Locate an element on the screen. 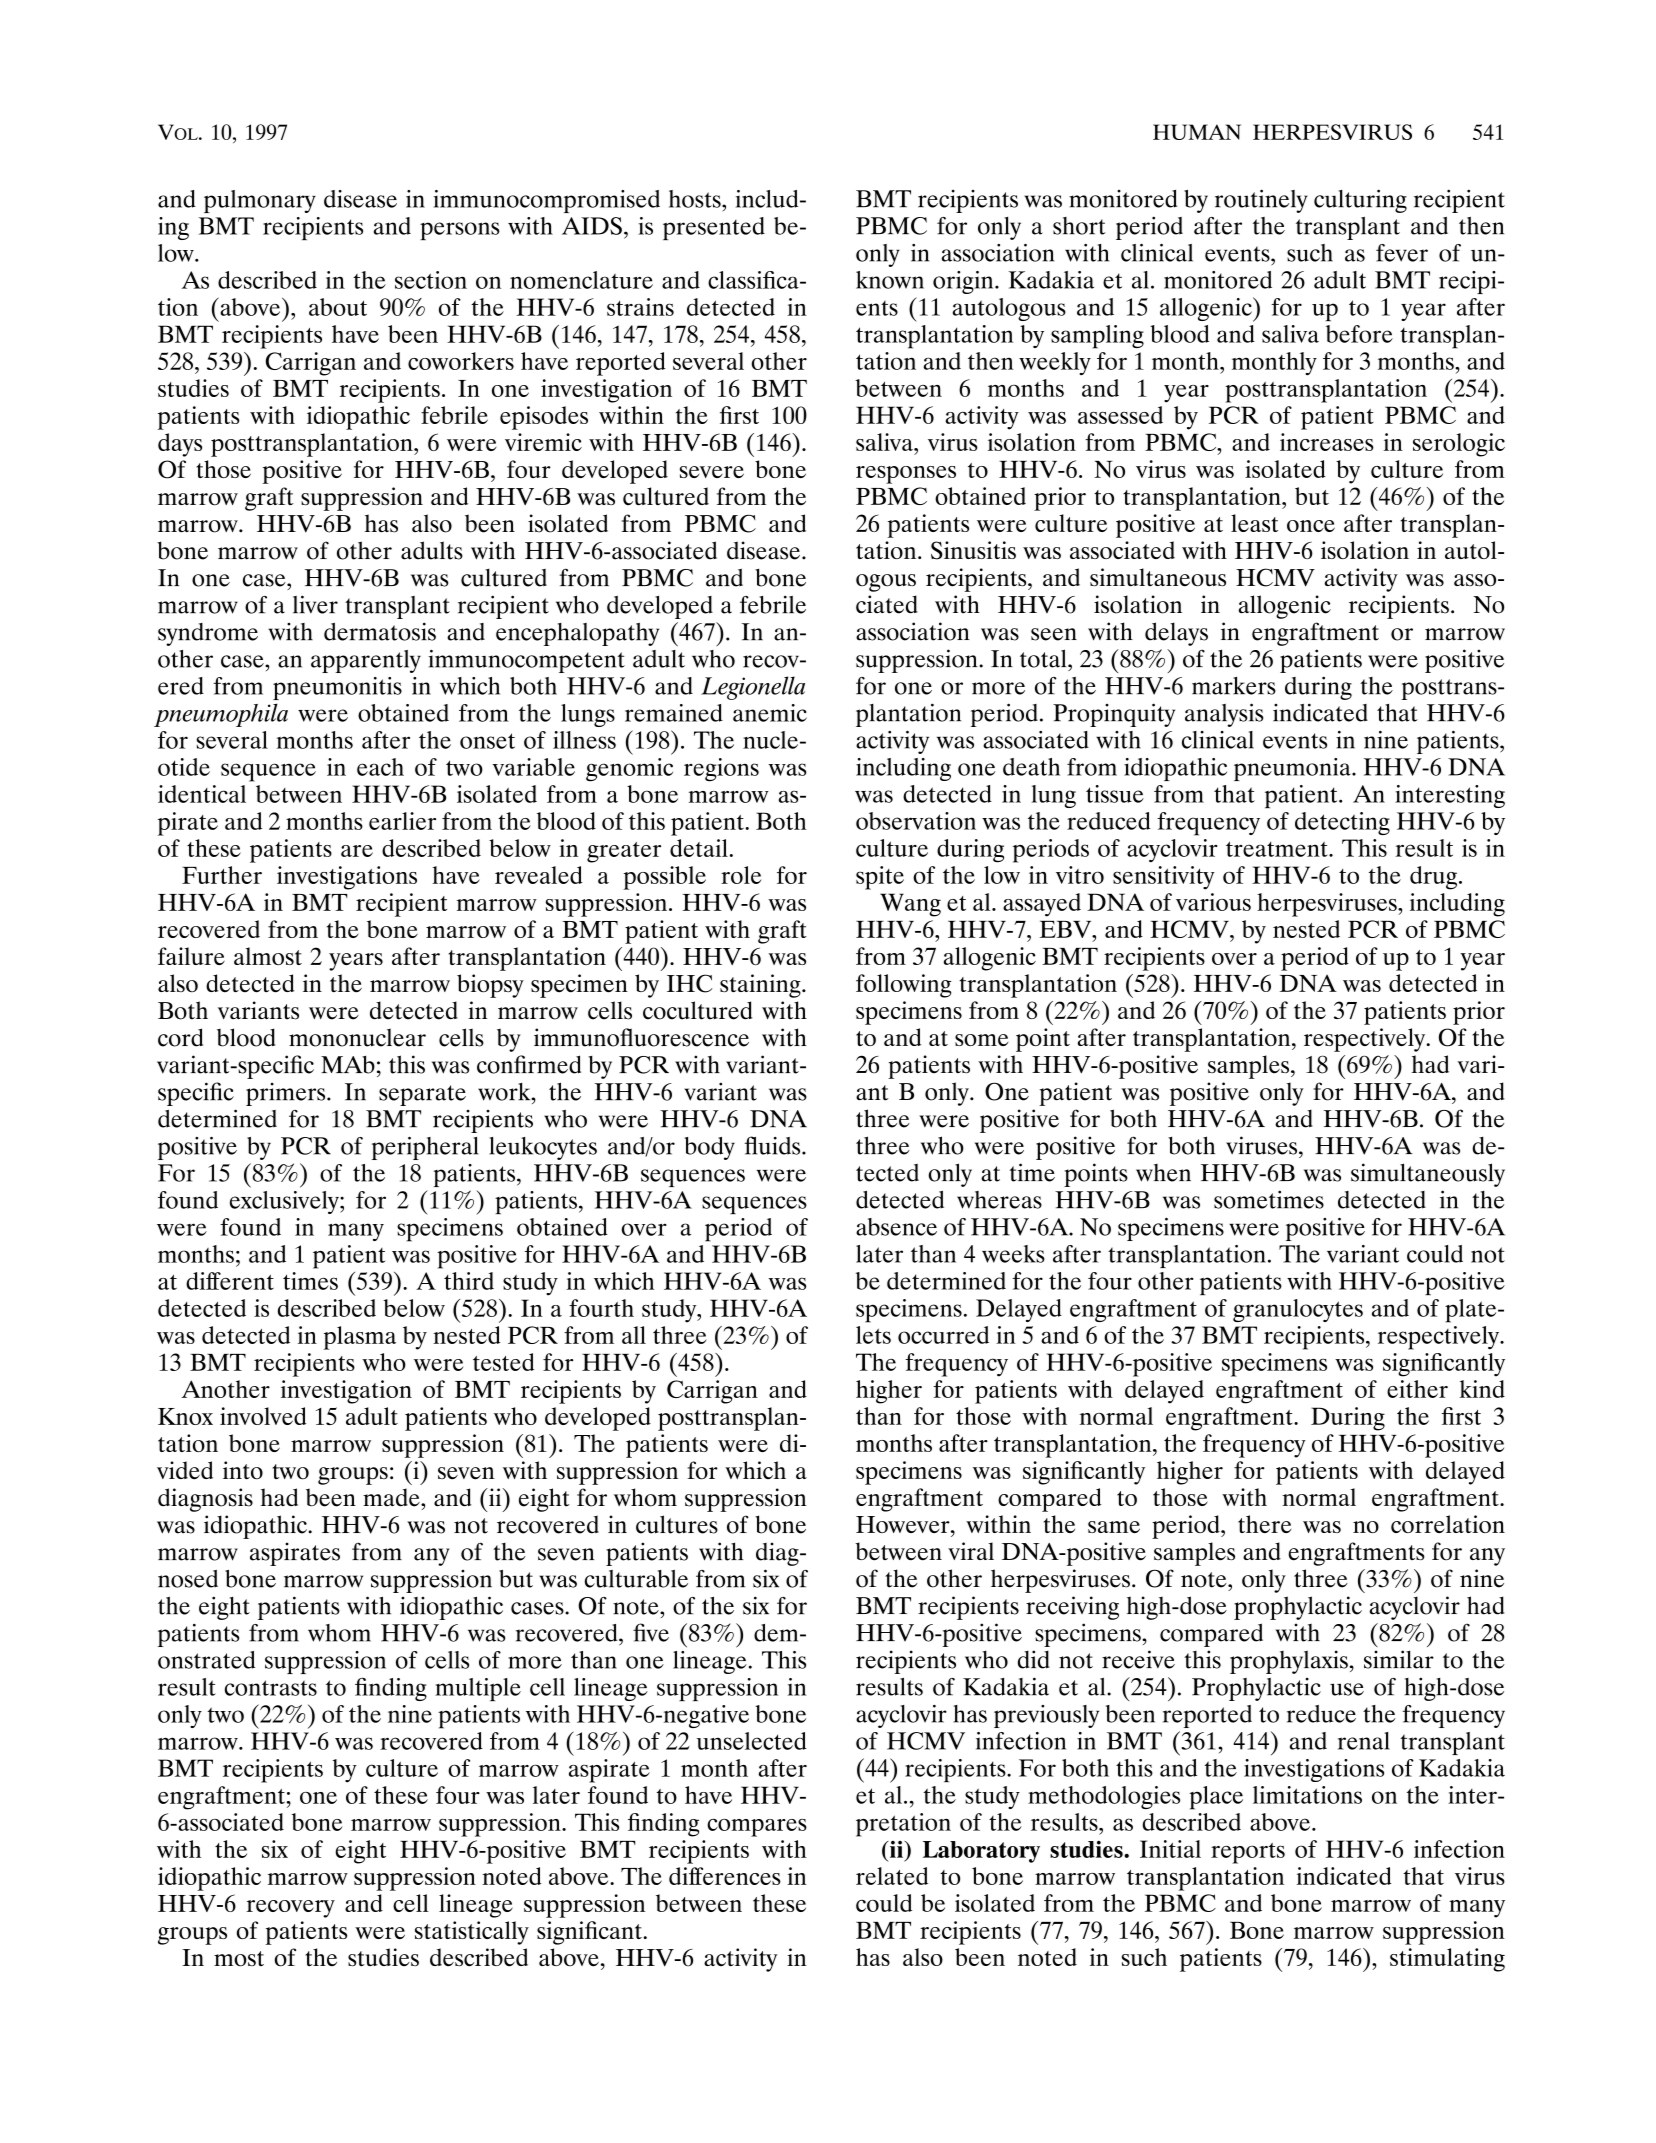 This screenshot has width=1656, height=2143. related is located at coordinates (892, 1876).
